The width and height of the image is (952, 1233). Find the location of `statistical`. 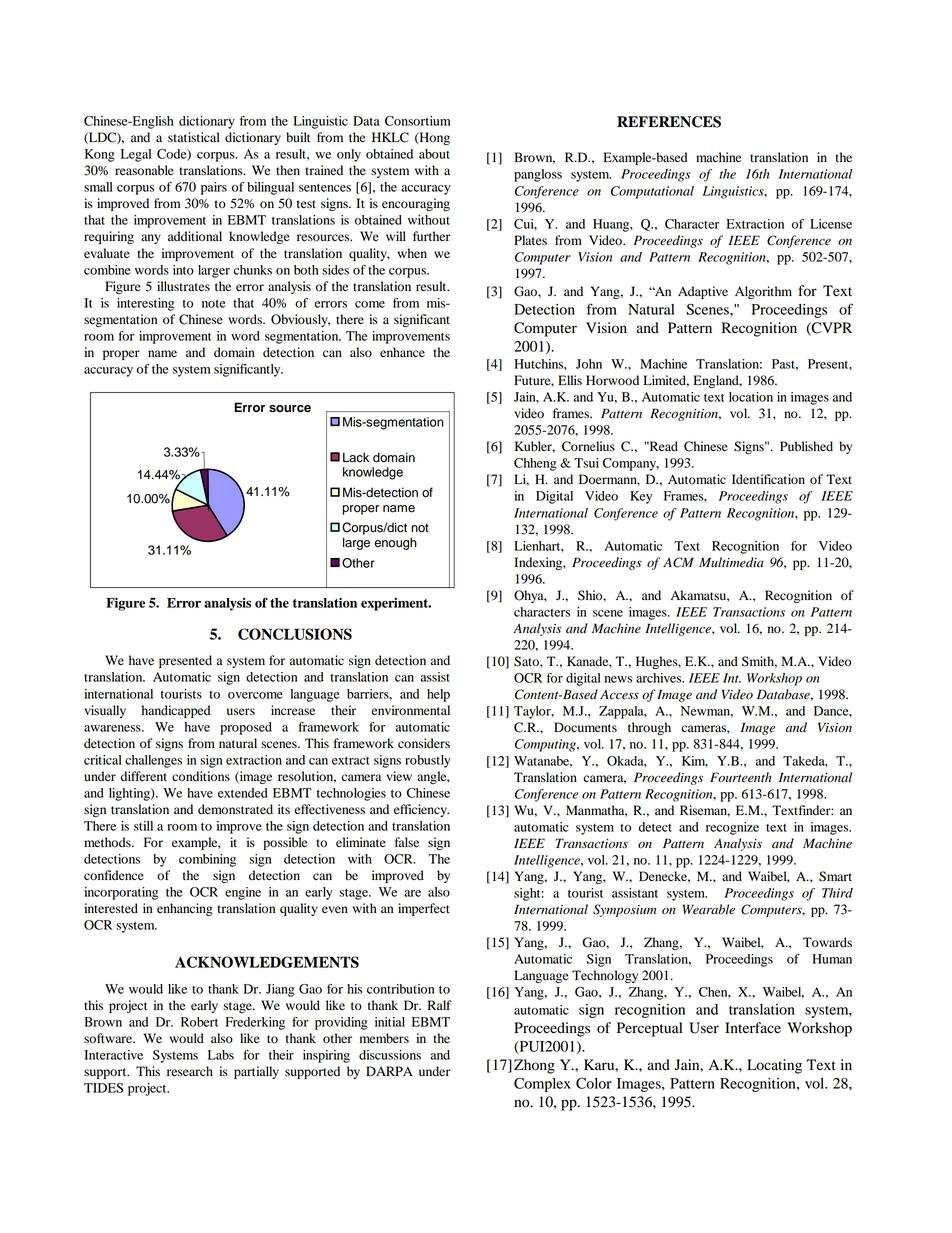

statistical is located at coordinates (194, 137).
